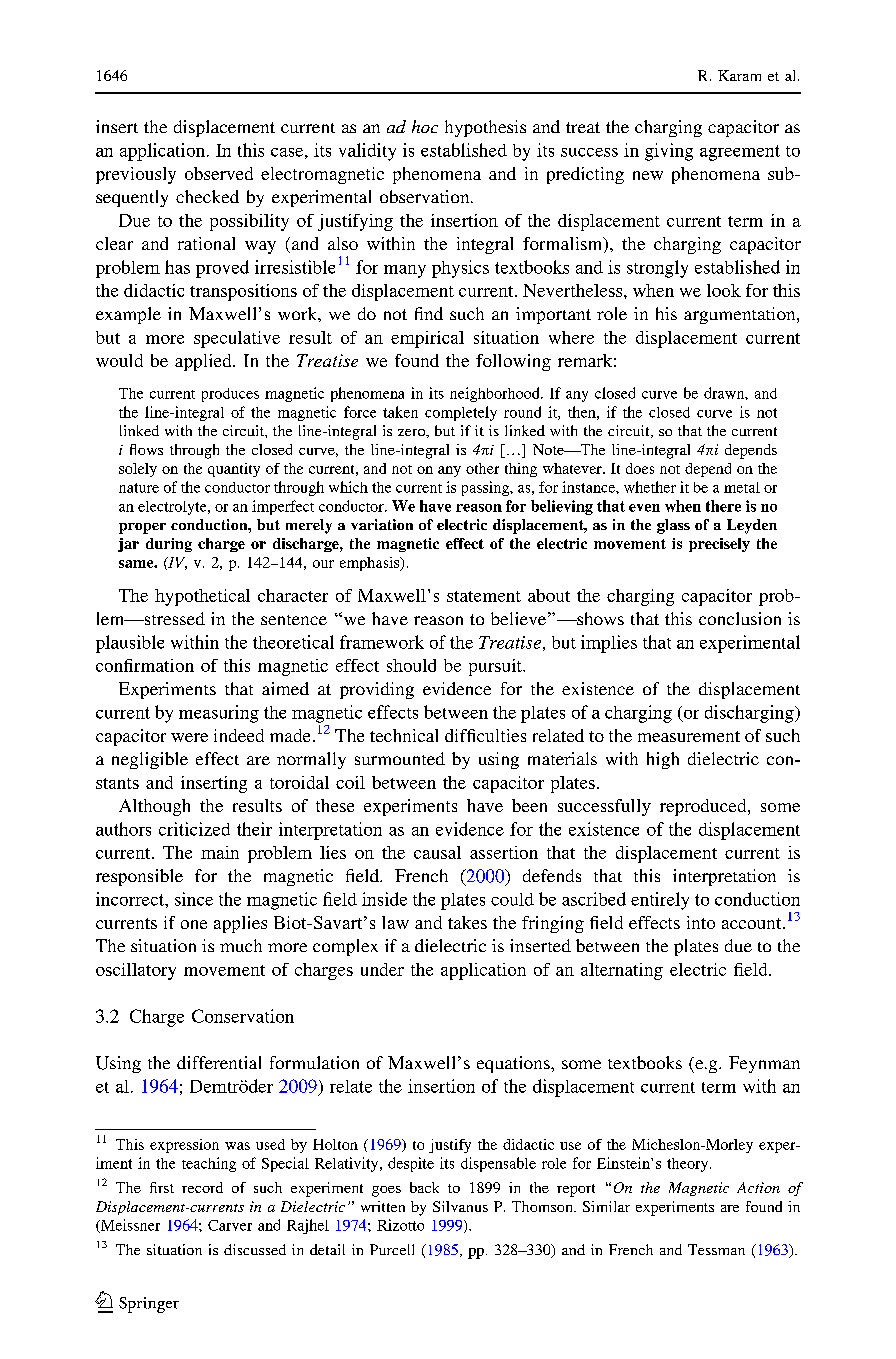 The width and height of the screenshot is (896, 1359). I want to click on observed, so click(219, 173).
